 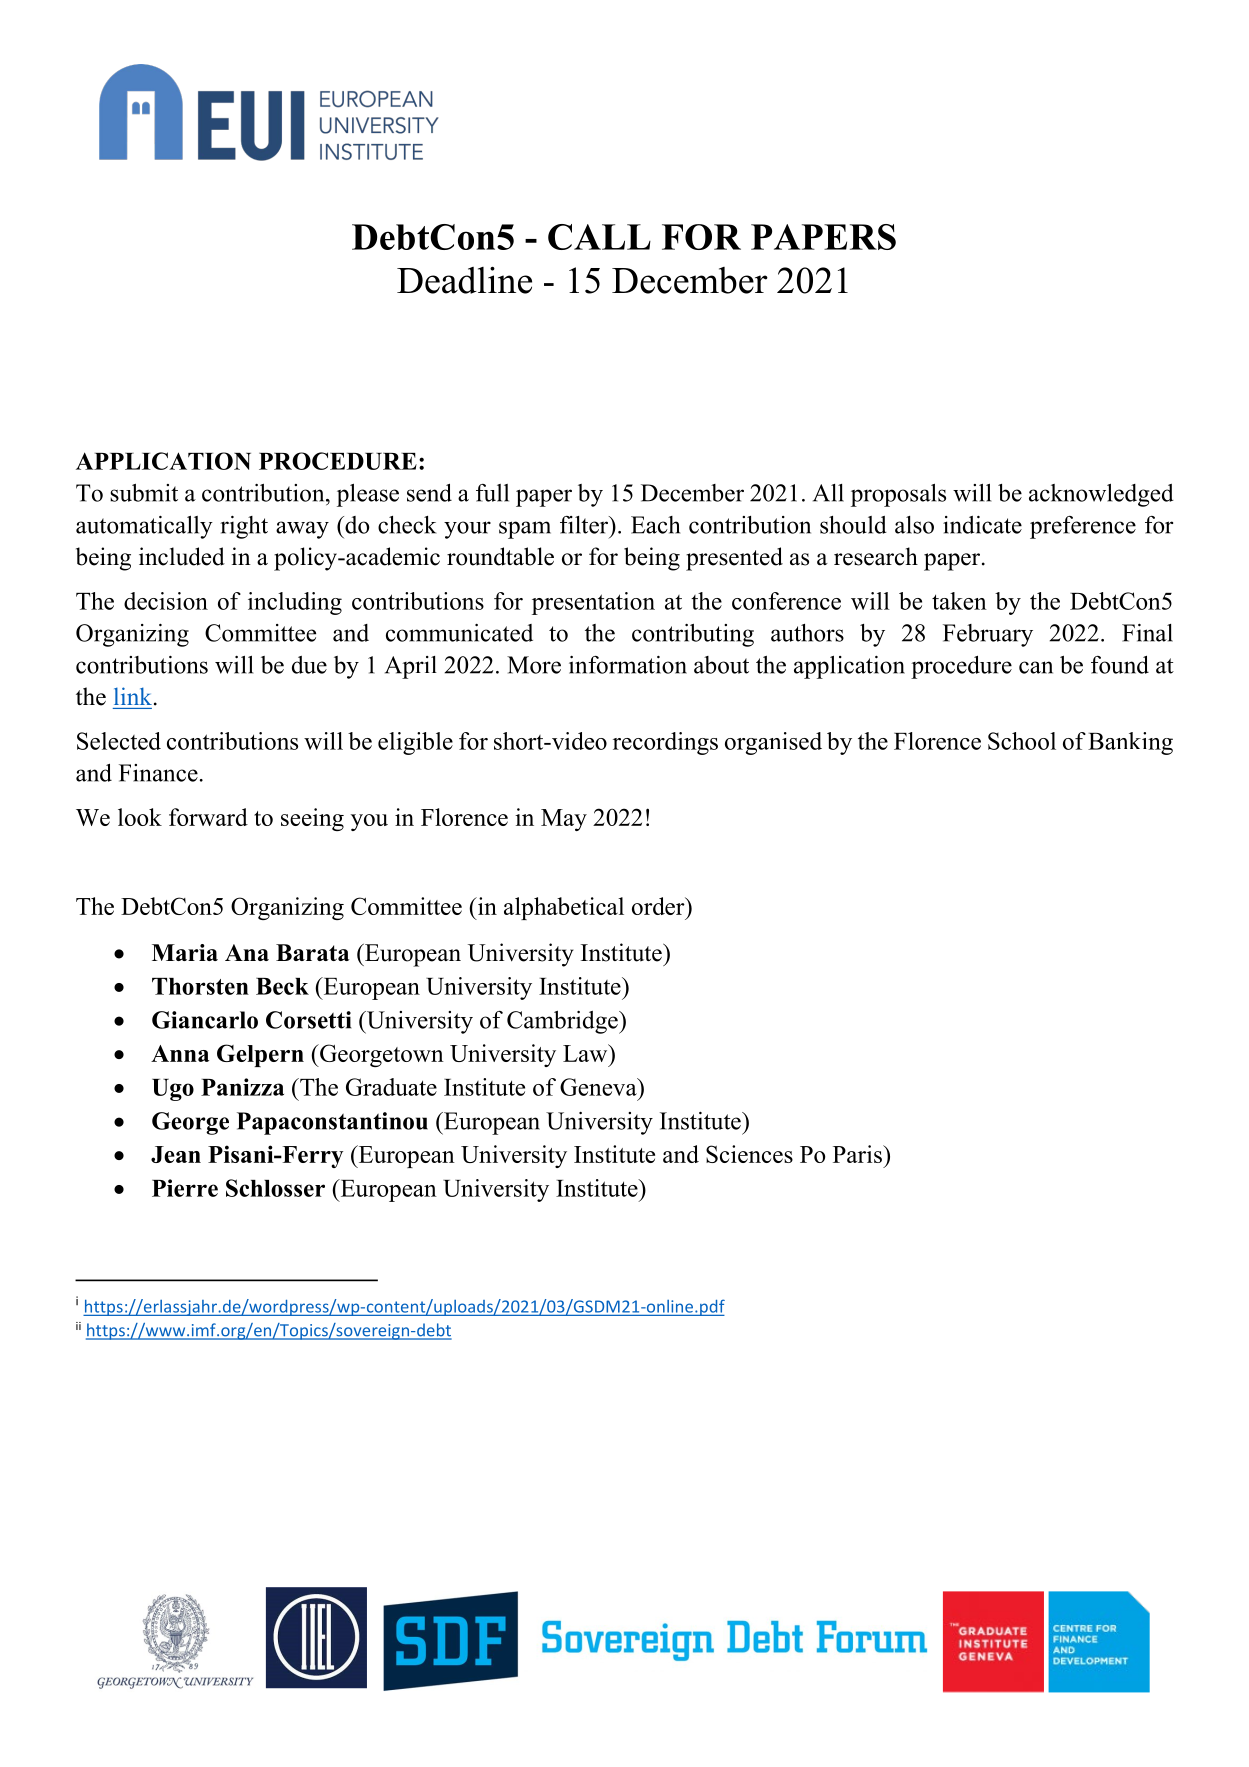 What do you see at coordinates (158, 773) in the screenshot?
I see `Finance` at bounding box center [158, 773].
